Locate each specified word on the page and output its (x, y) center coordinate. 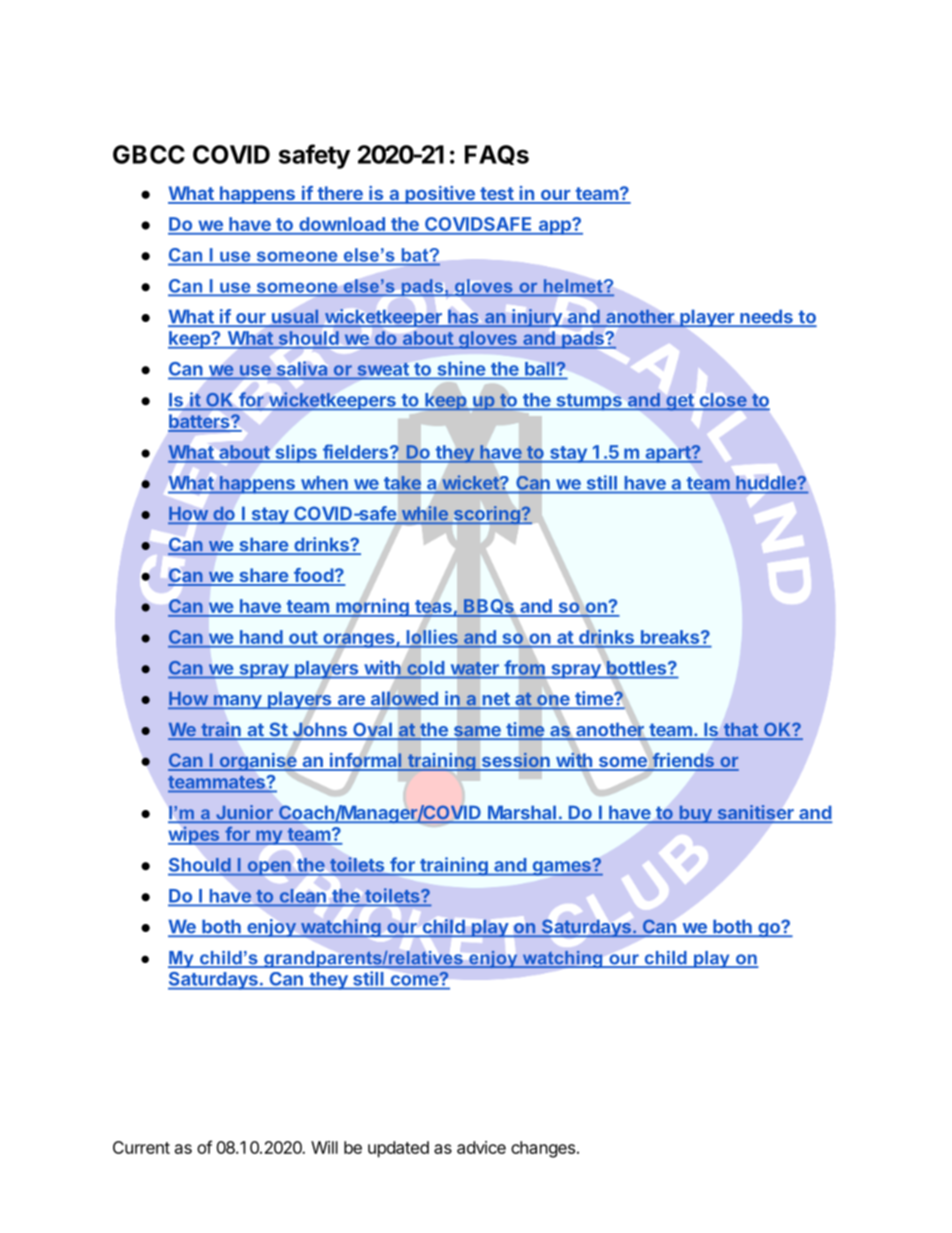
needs (766, 318)
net (496, 700)
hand (261, 637)
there (340, 194)
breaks (671, 637)
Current (141, 1147)
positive (440, 195)
